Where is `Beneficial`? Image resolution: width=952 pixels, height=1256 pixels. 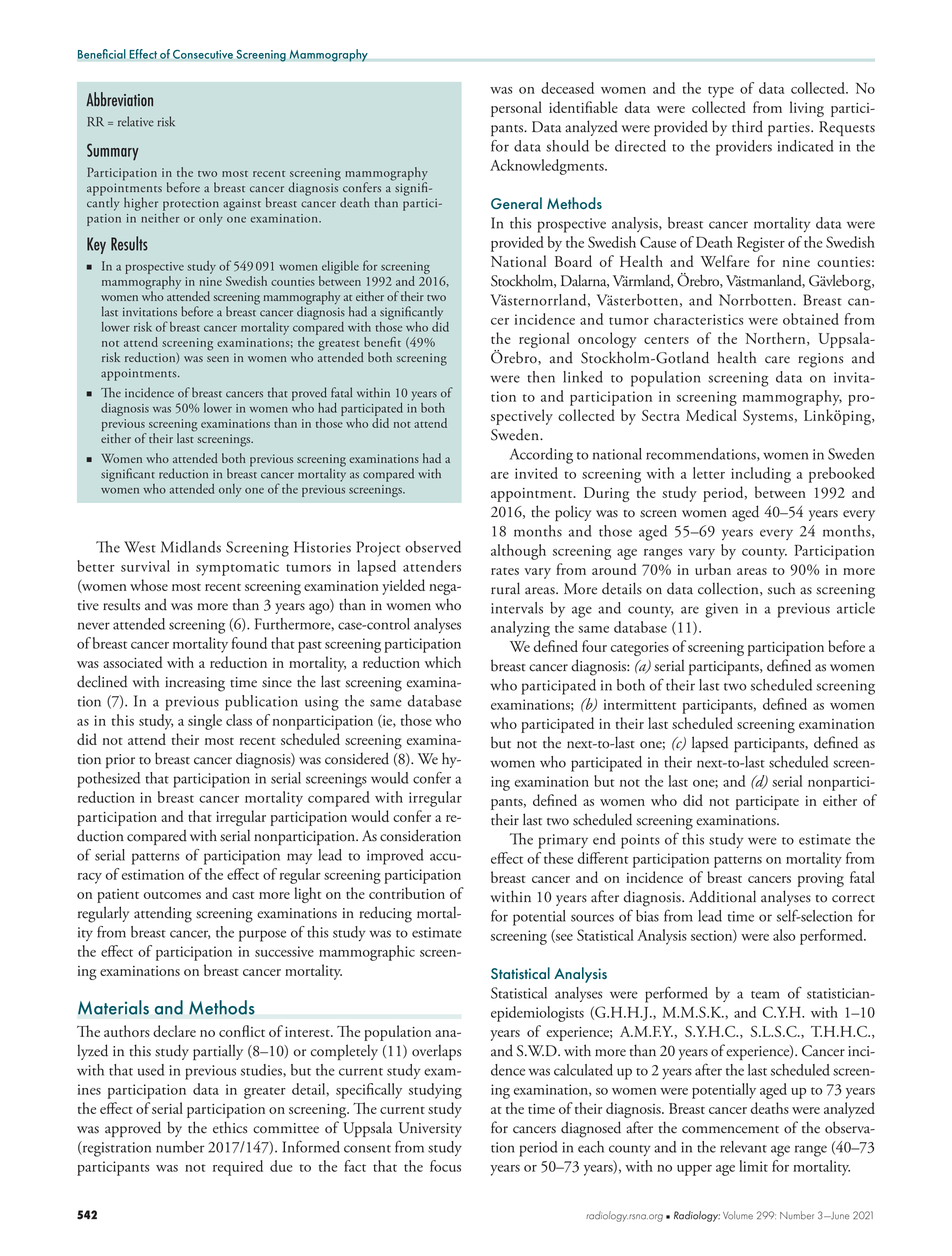 Beneficial is located at coordinates (102, 54).
